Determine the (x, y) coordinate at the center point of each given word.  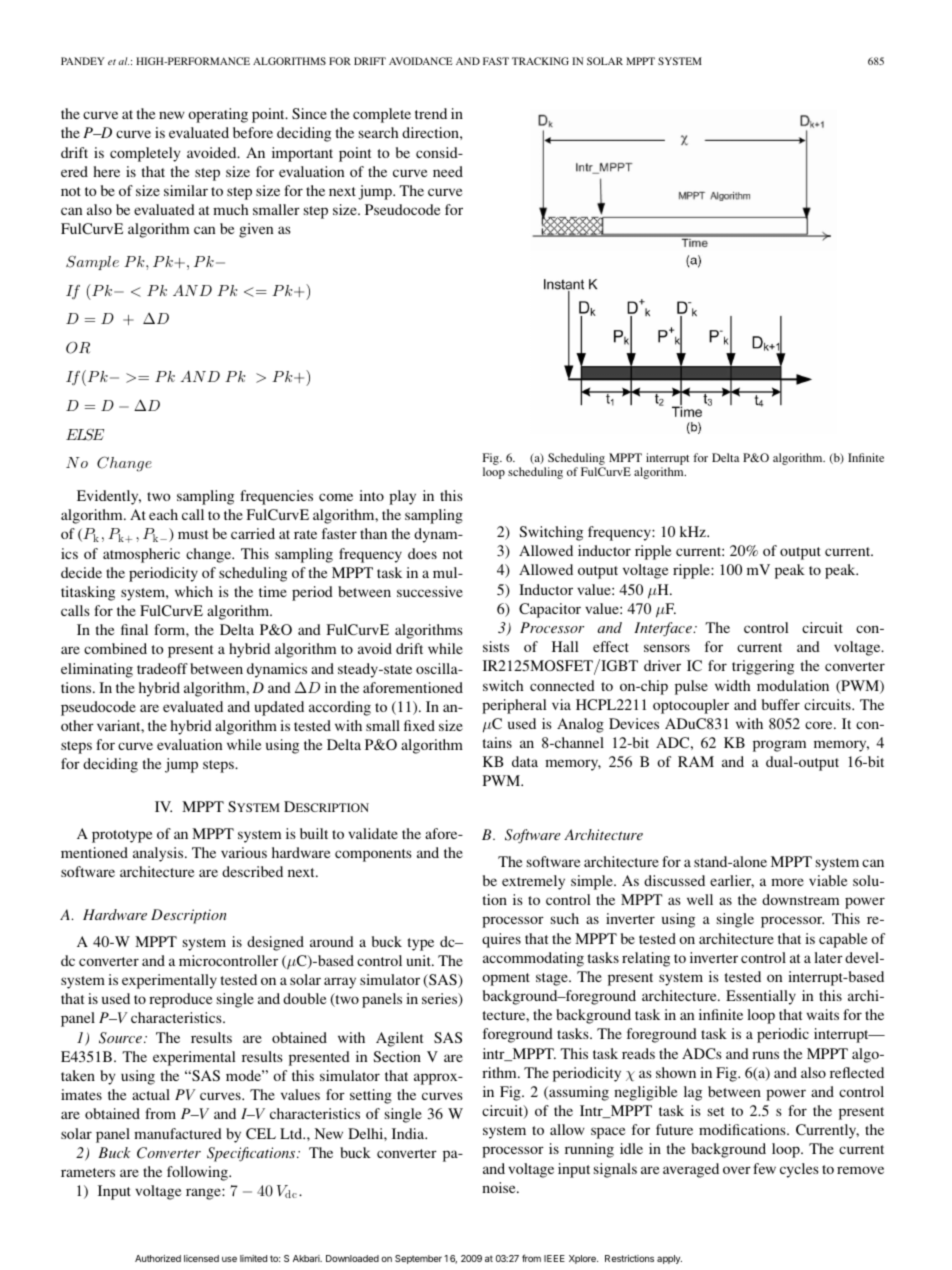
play (402, 497)
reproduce (180, 1000)
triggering (763, 667)
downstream (800, 899)
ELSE (85, 434)
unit (420, 960)
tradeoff (162, 668)
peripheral (514, 706)
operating (218, 115)
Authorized (158, 1258)
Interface (664, 629)
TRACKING (540, 61)
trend (431, 113)
